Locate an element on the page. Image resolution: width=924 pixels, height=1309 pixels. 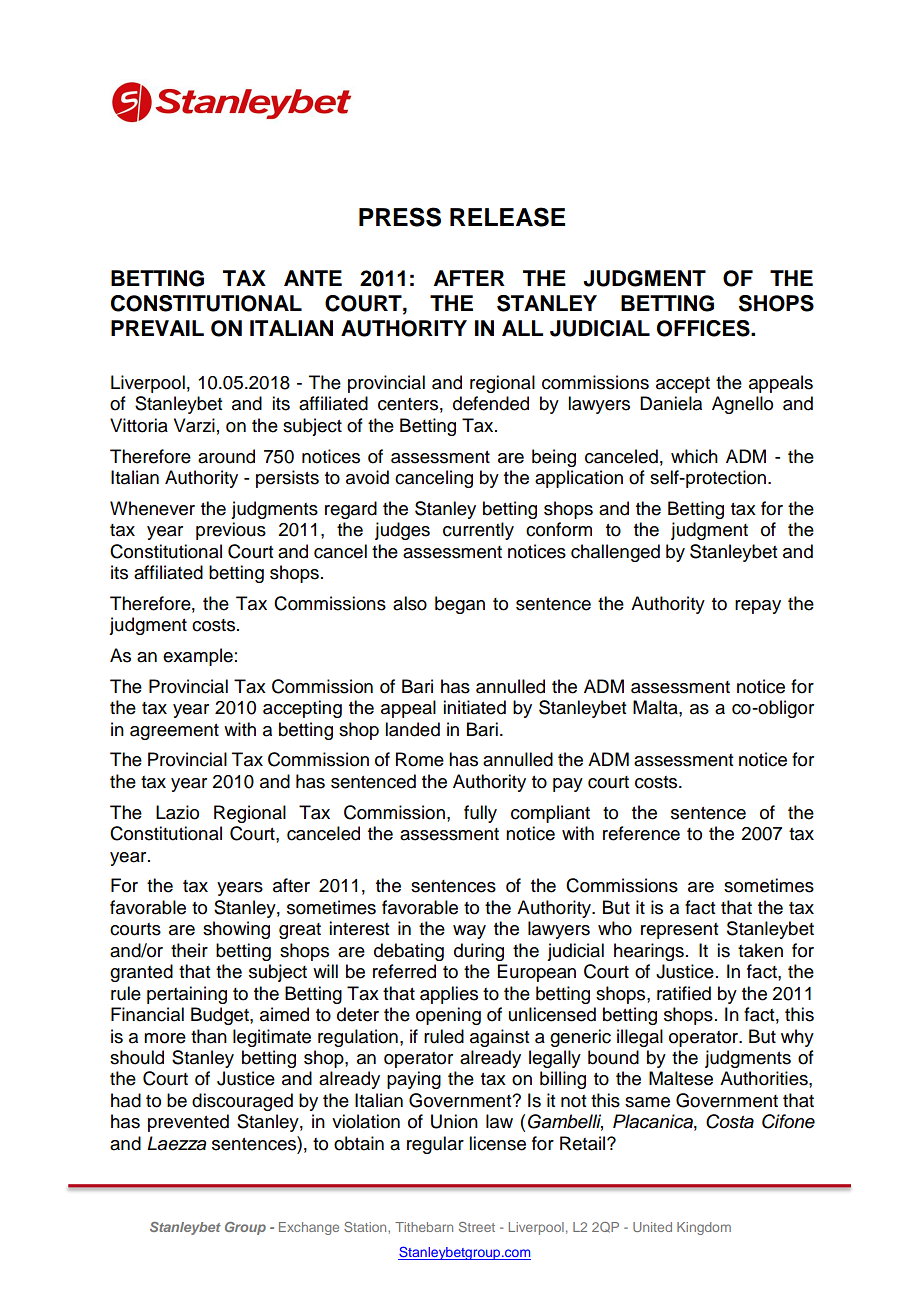
prevented is located at coordinates (188, 1123).
